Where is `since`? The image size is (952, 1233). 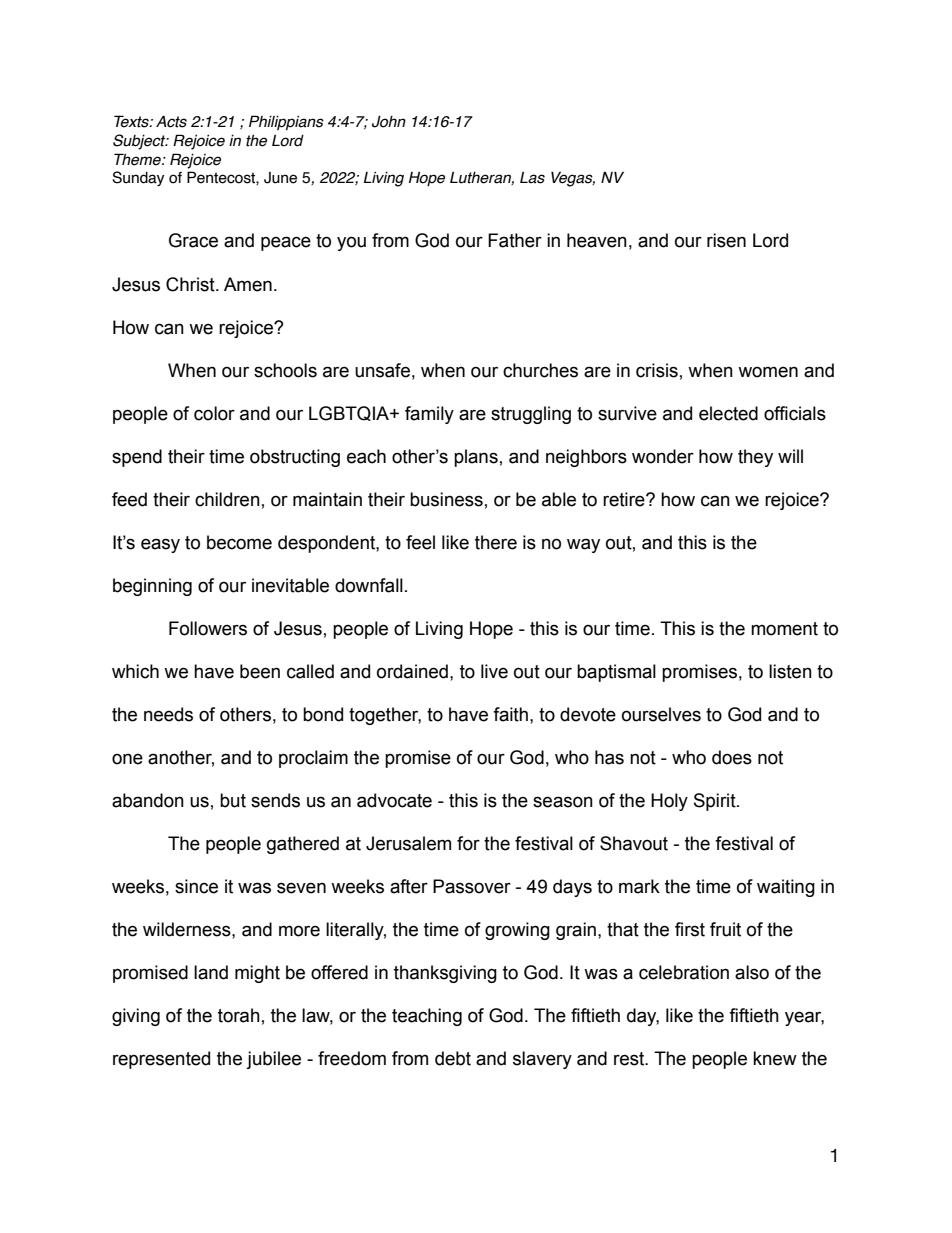
since is located at coordinates (196, 886).
